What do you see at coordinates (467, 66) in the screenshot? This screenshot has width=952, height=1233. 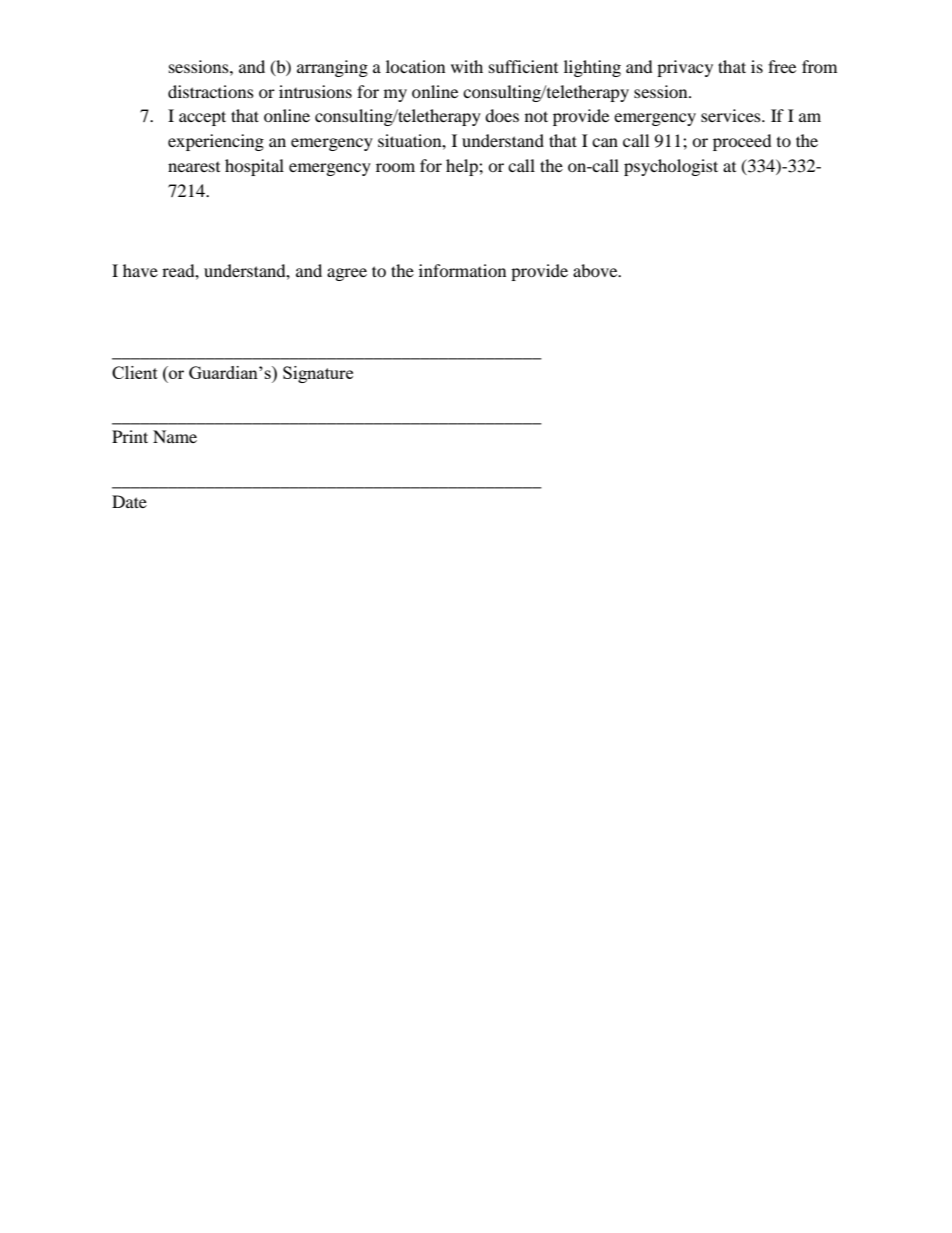 I see `with` at bounding box center [467, 66].
